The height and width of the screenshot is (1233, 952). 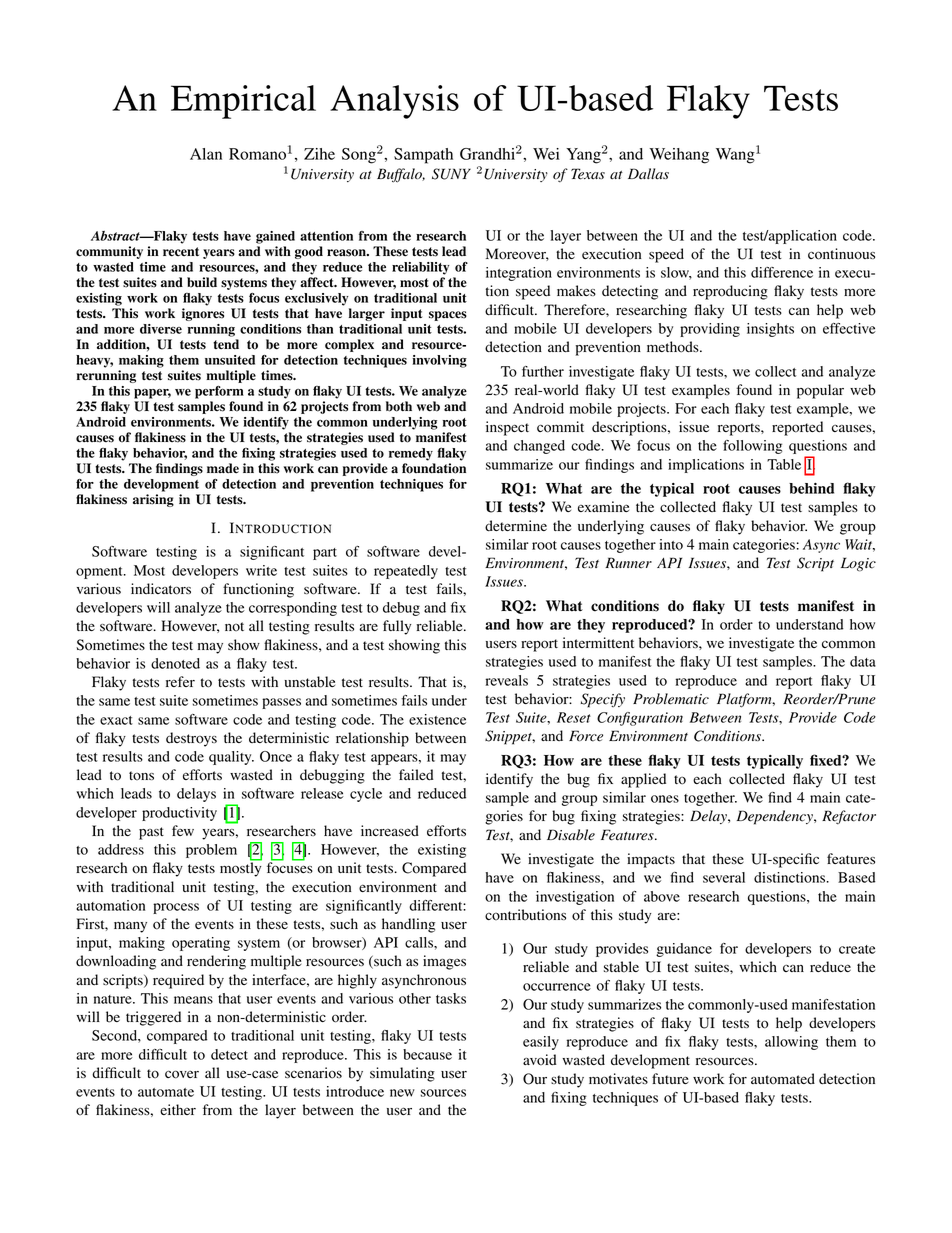 What do you see at coordinates (752, 447) in the screenshot?
I see `following` at bounding box center [752, 447].
